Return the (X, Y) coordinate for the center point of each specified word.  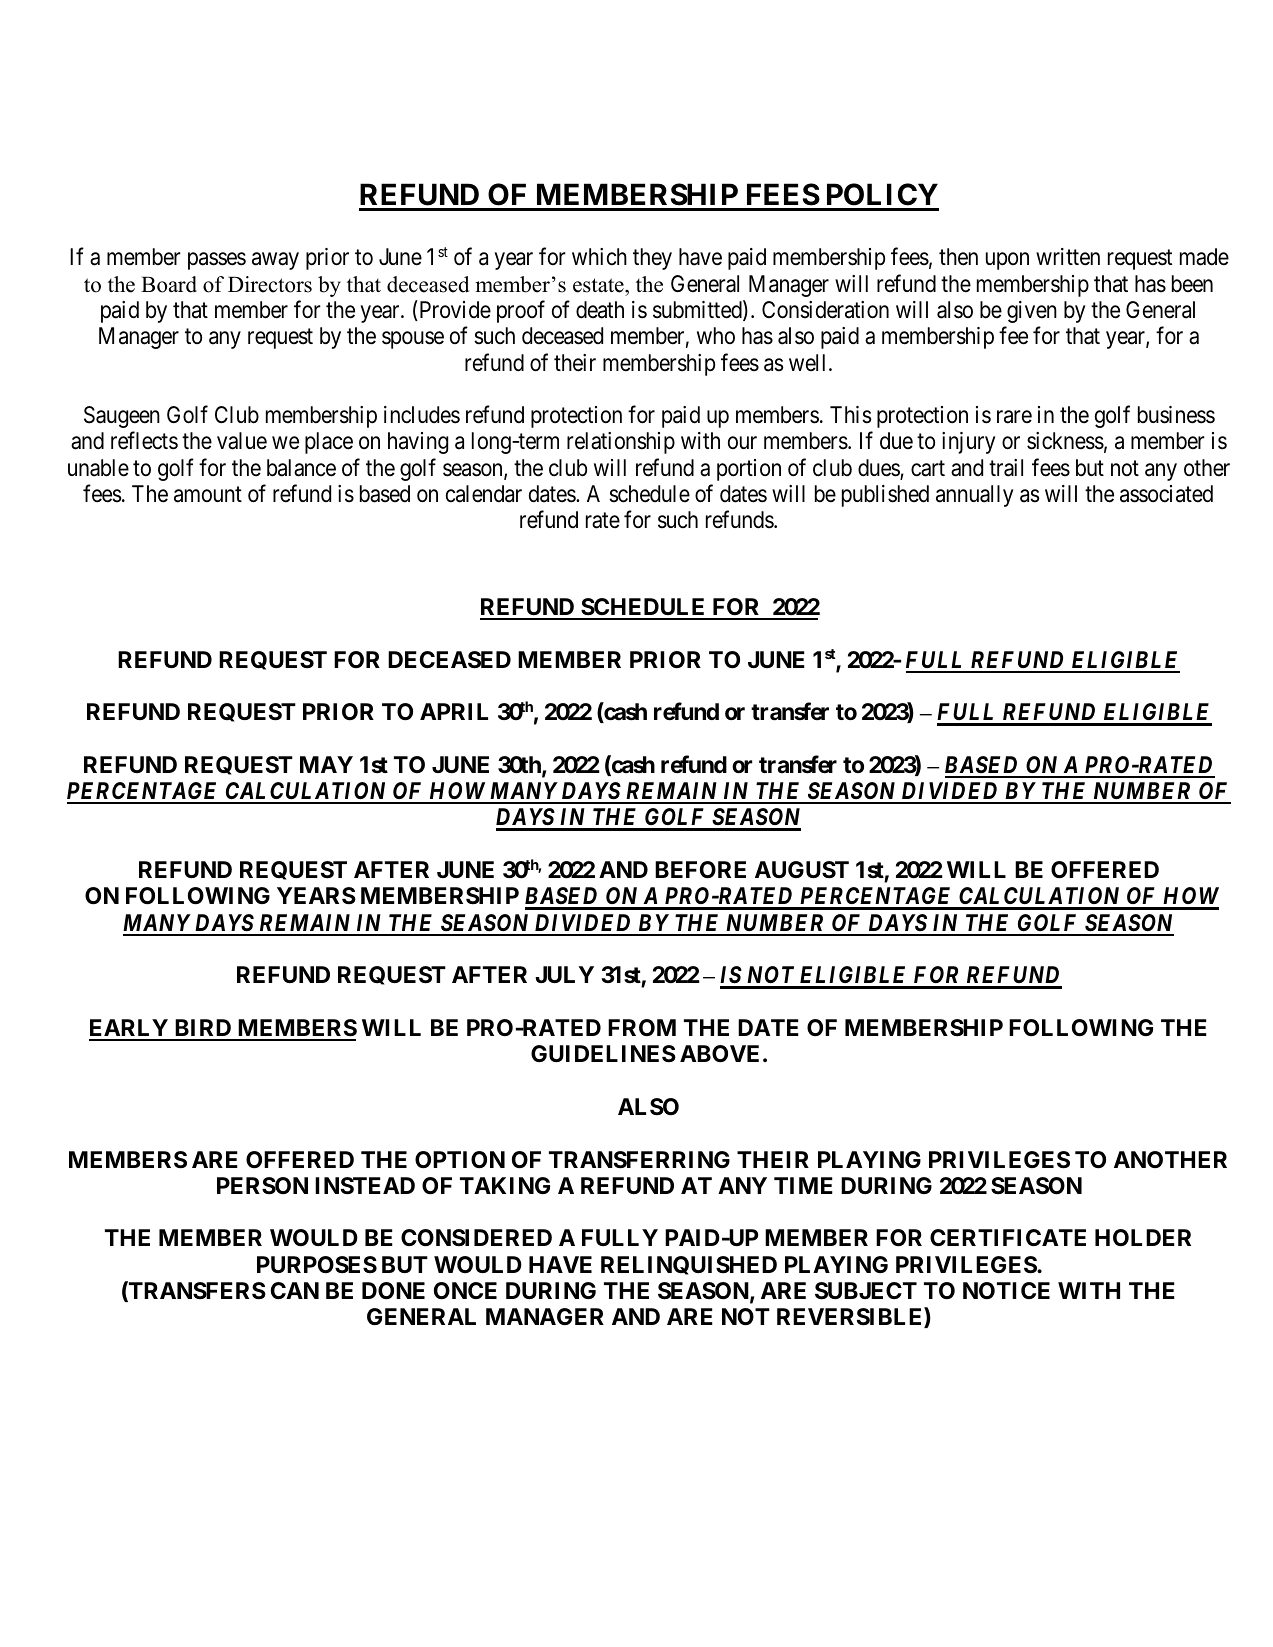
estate (599, 285)
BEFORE (700, 870)
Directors (270, 284)
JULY (564, 975)
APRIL (454, 711)
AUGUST (802, 870)
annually (974, 496)
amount (208, 495)
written (1068, 257)
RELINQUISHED (689, 1265)
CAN (295, 1290)
